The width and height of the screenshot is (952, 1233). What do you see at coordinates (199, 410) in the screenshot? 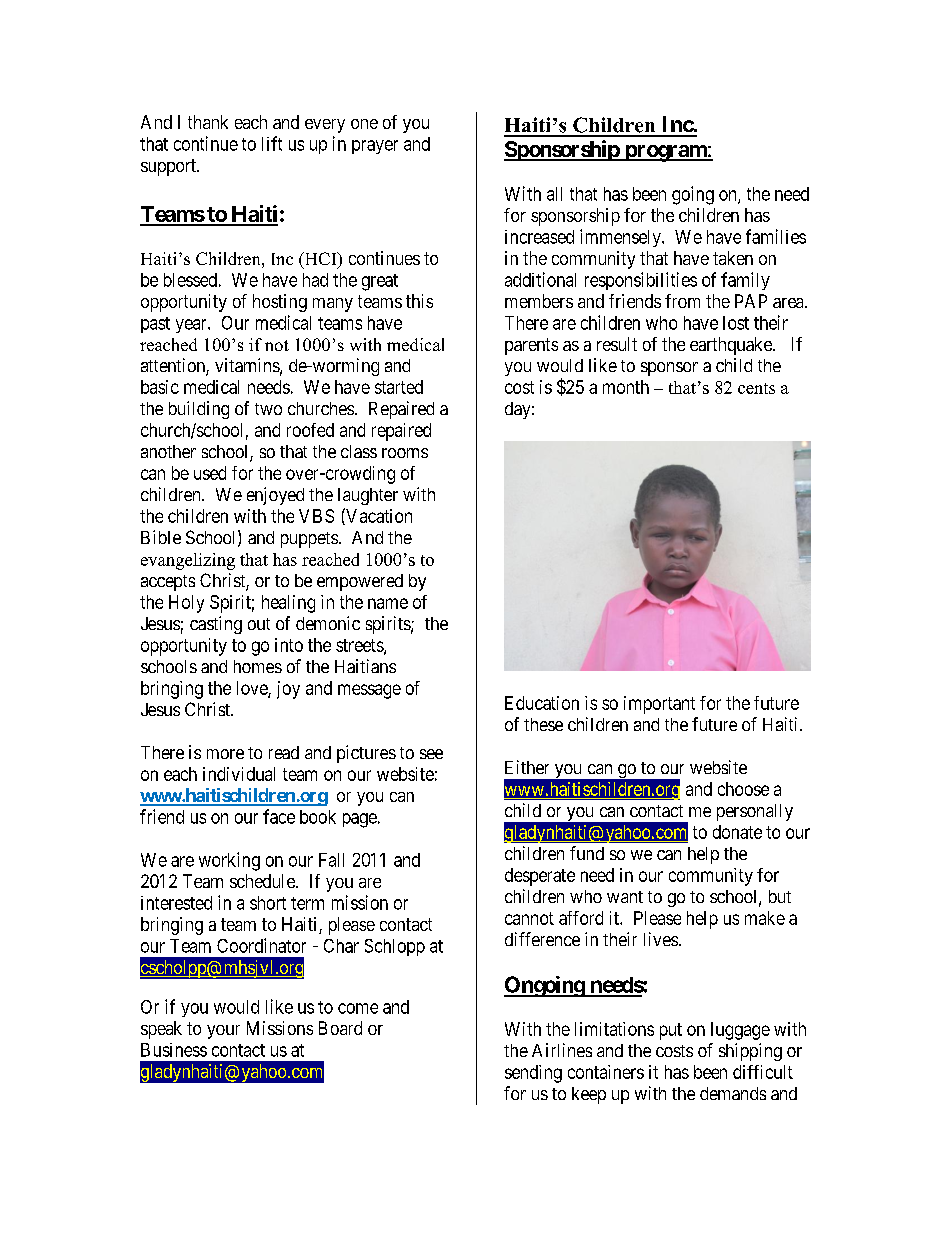
I see `building` at bounding box center [199, 410].
